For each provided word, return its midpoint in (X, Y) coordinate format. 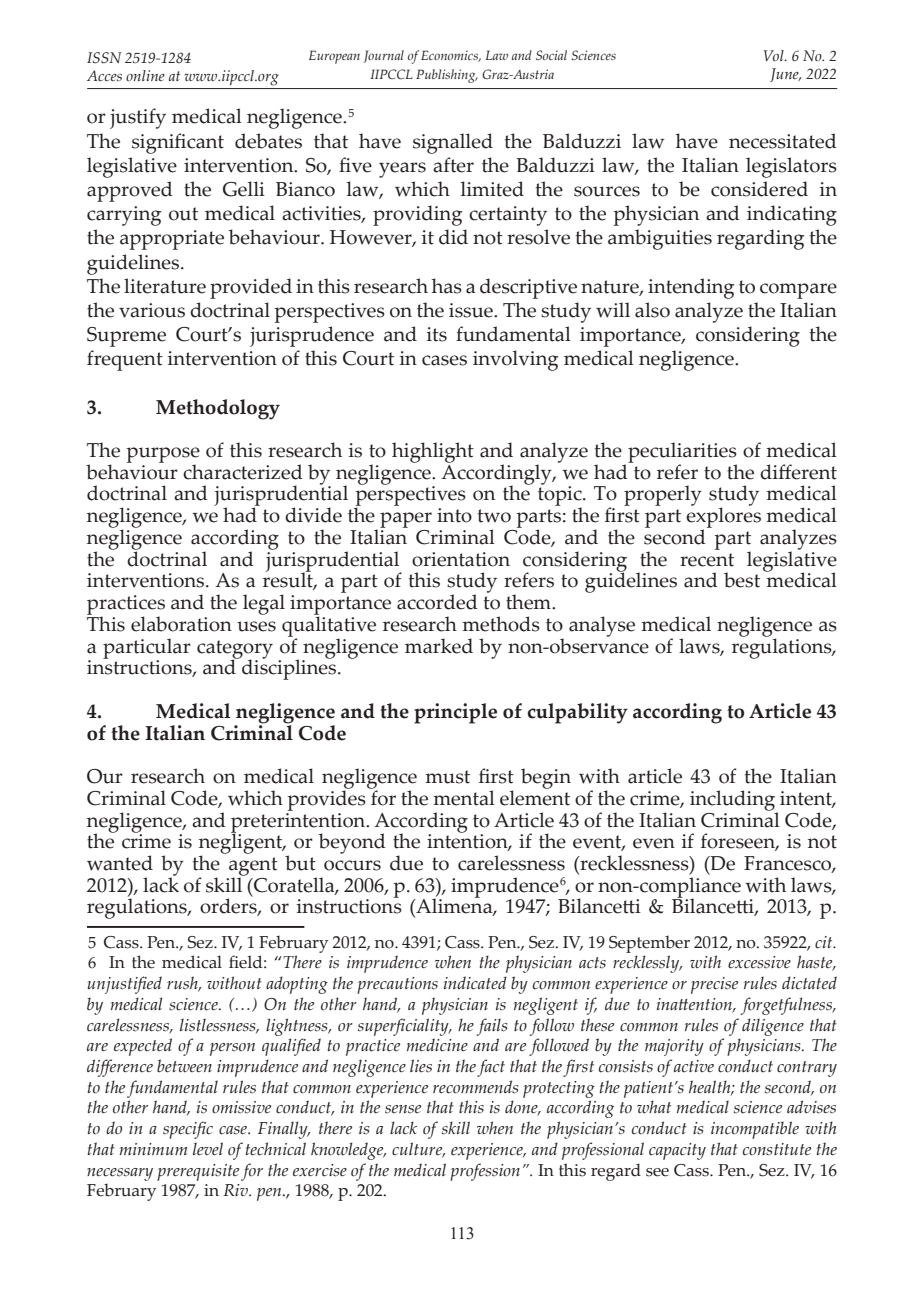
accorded (437, 602)
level (208, 1149)
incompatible (755, 1130)
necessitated (783, 141)
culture (418, 1150)
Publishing (447, 76)
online (145, 75)
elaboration (181, 624)
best (742, 580)
